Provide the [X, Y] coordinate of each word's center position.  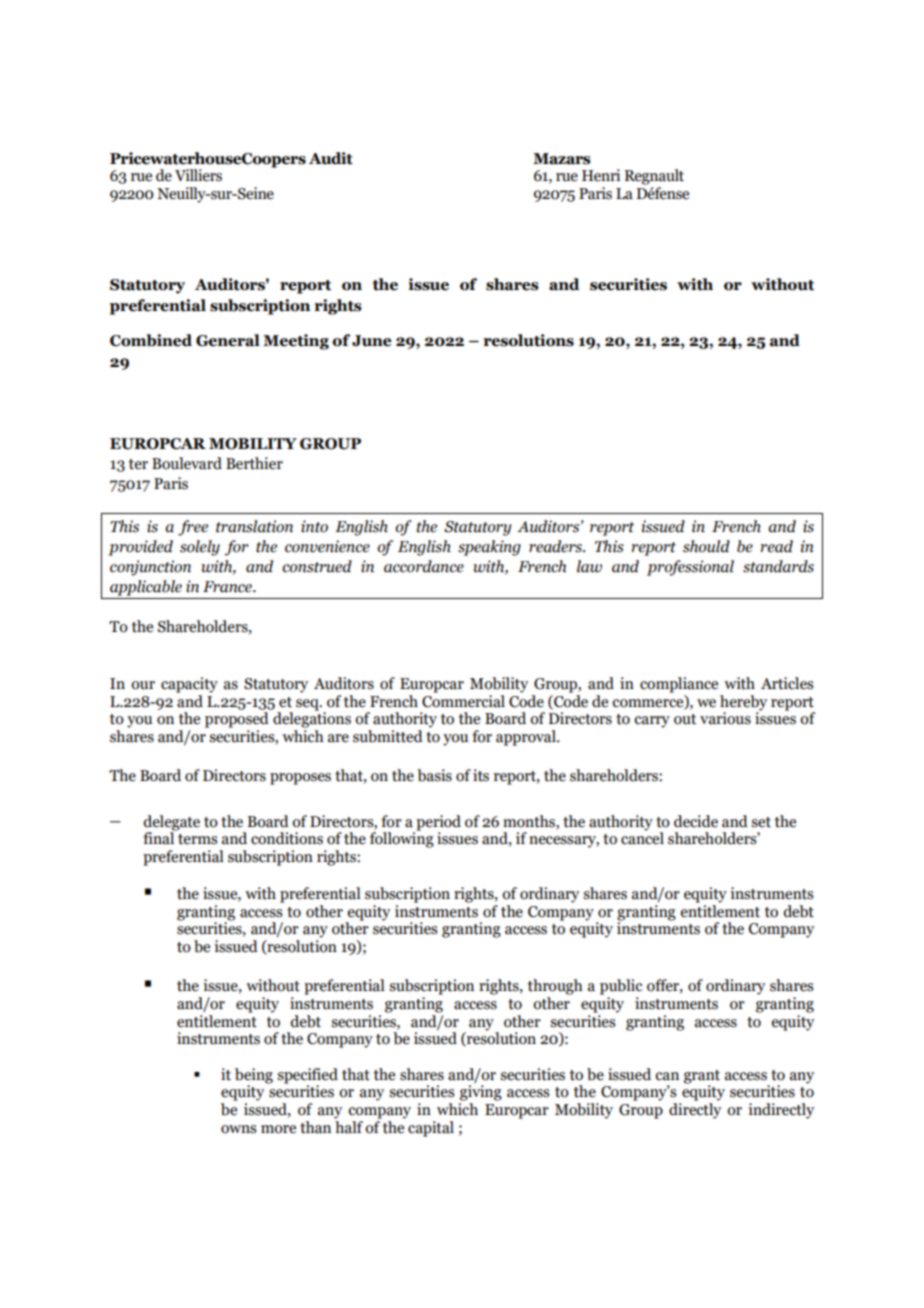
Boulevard [187, 463]
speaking [489, 548]
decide [696, 821]
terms [198, 839]
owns [239, 1129]
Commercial [463, 700]
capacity [189, 685]
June [371, 341]
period [437, 824]
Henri [601, 175]
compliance [679, 685]
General [228, 340]
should [706, 546]
